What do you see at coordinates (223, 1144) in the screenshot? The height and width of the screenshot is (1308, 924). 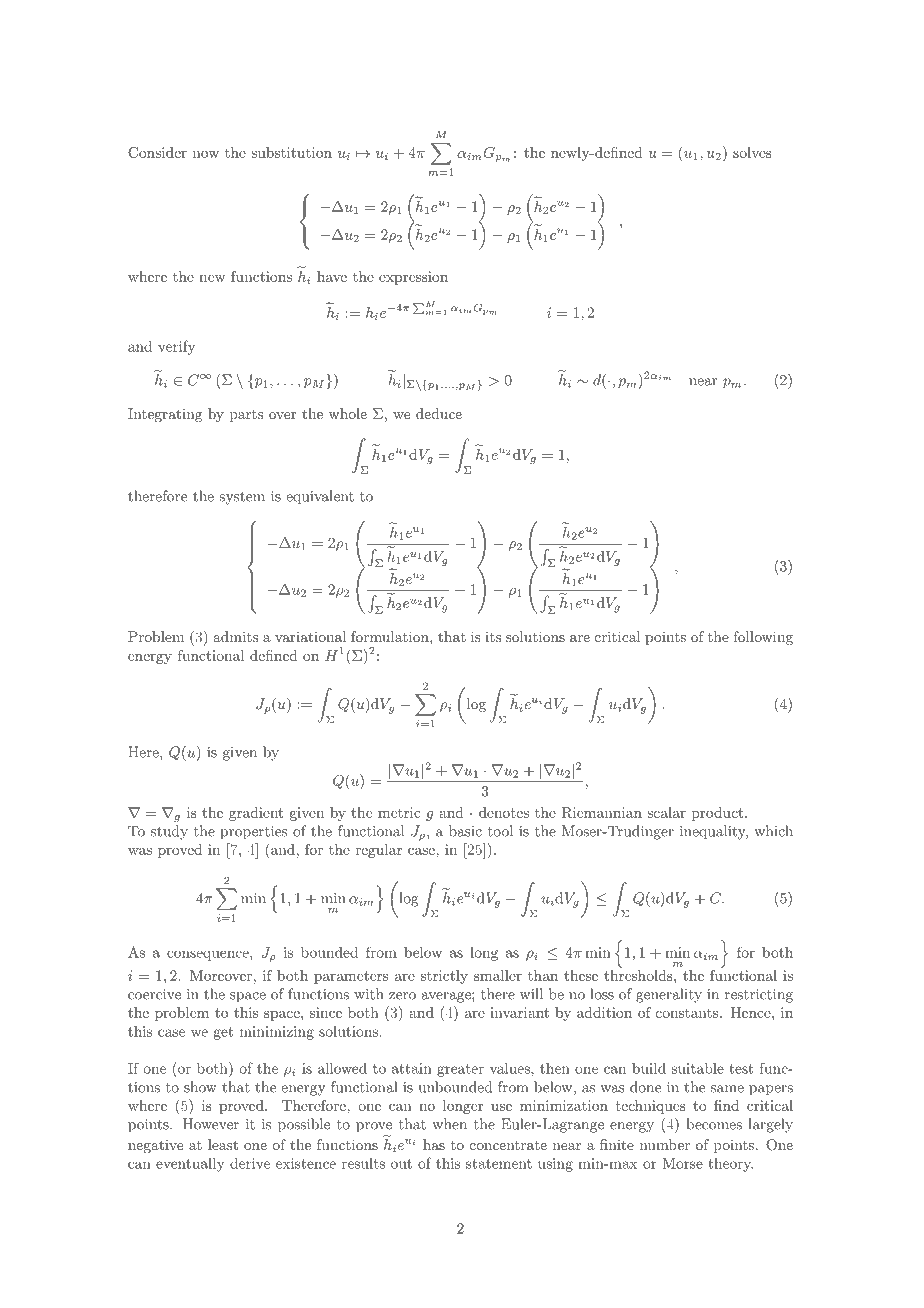 I see `least` at bounding box center [223, 1144].
